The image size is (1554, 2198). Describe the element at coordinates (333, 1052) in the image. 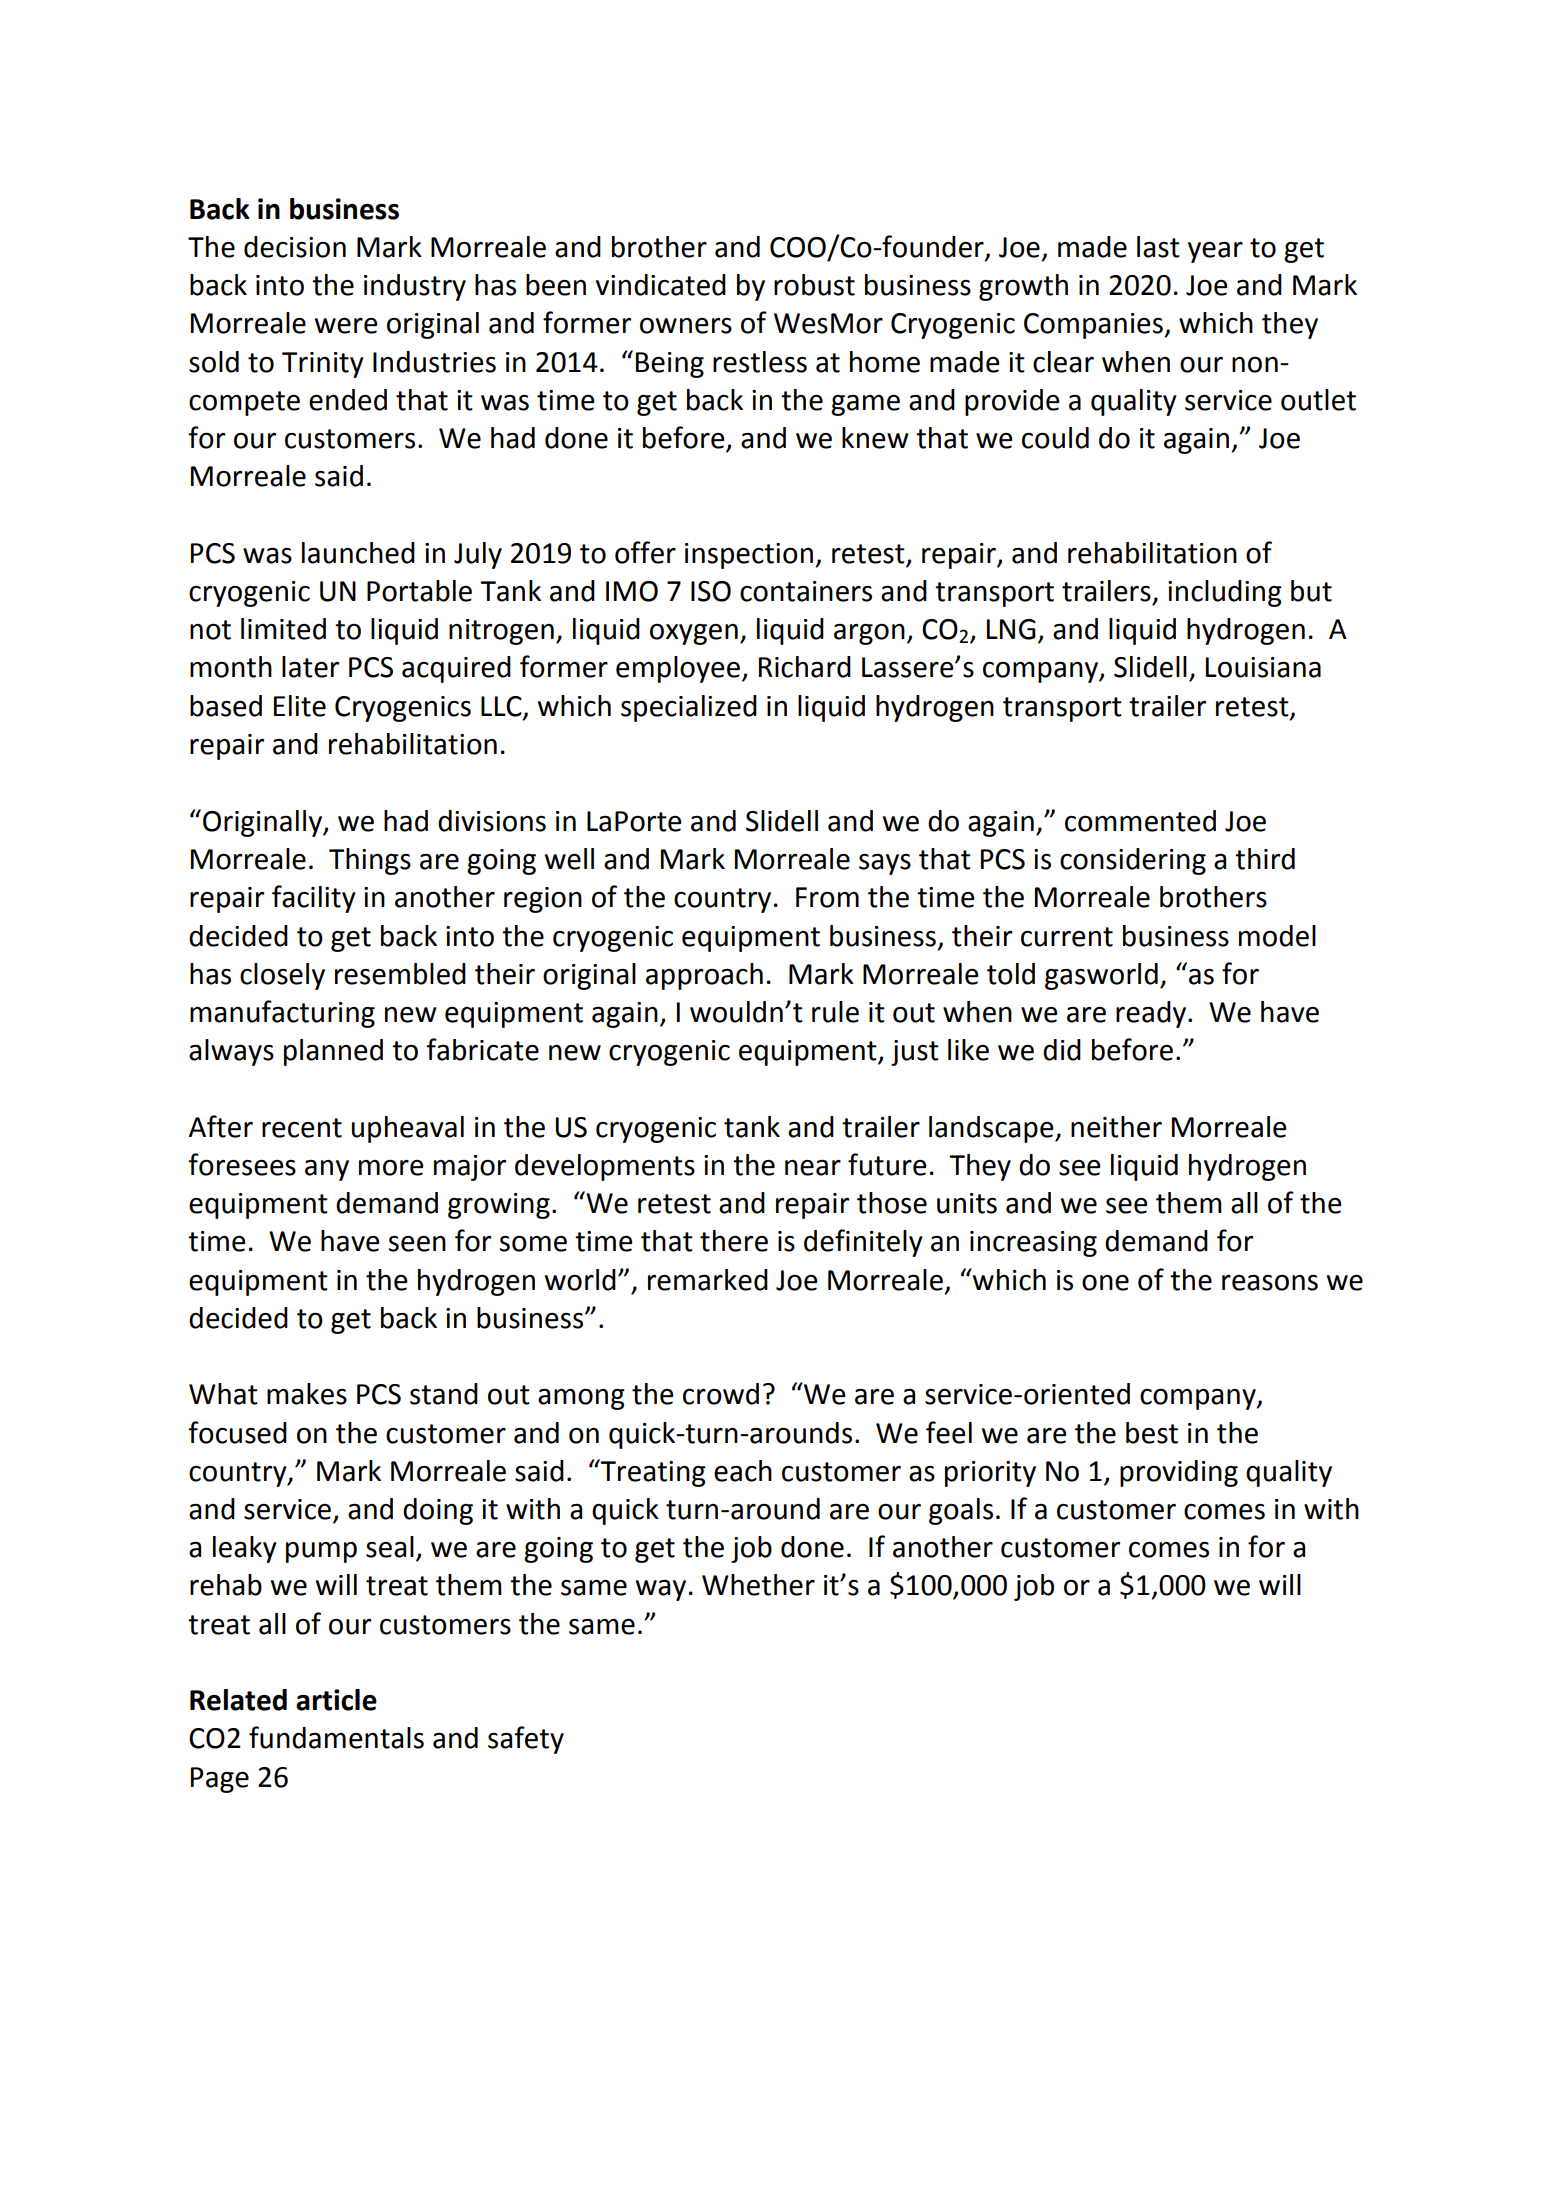

I see `planned` at that location.
